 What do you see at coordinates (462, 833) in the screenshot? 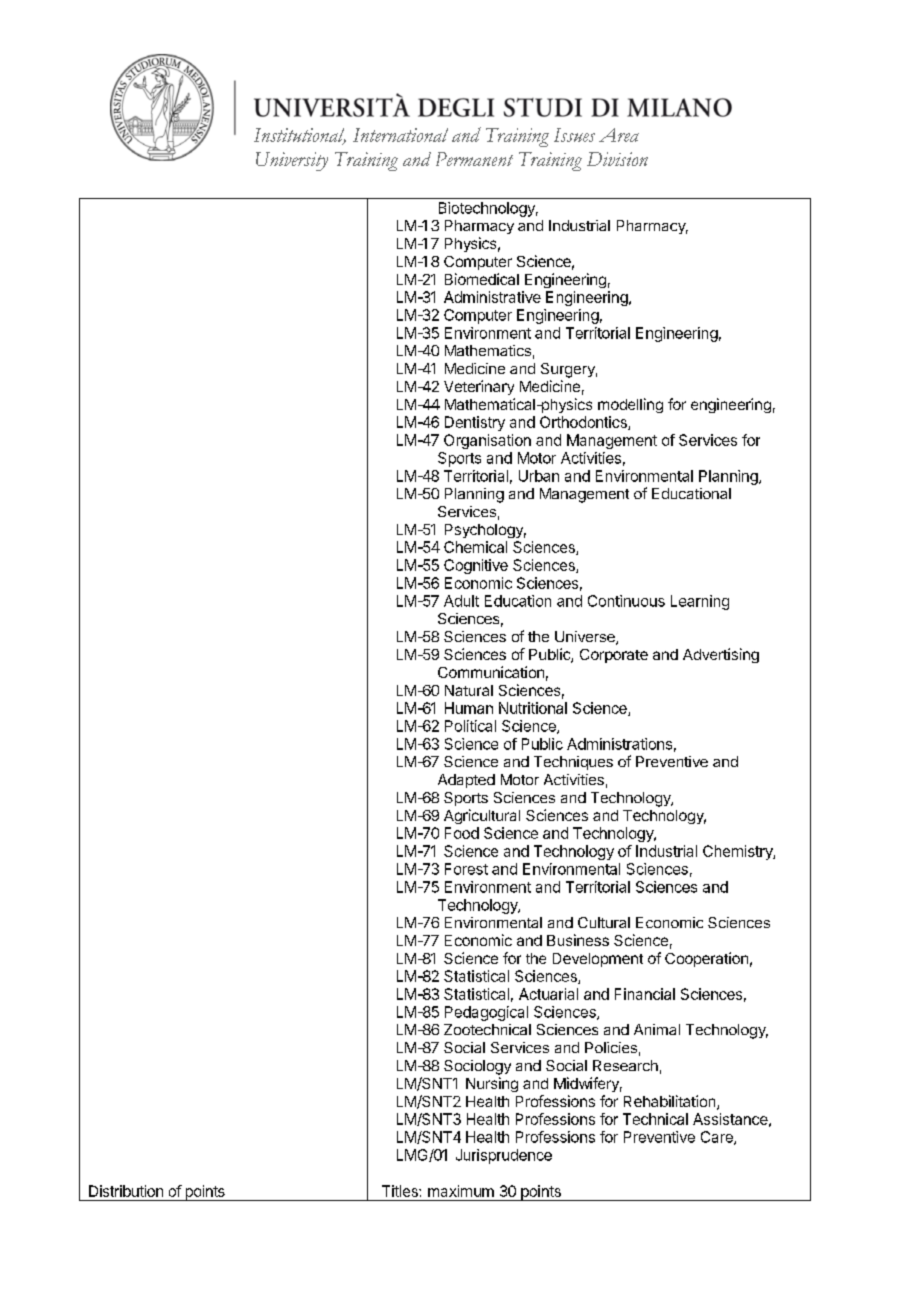
I see `Food` at bounding box center [462, 833].
